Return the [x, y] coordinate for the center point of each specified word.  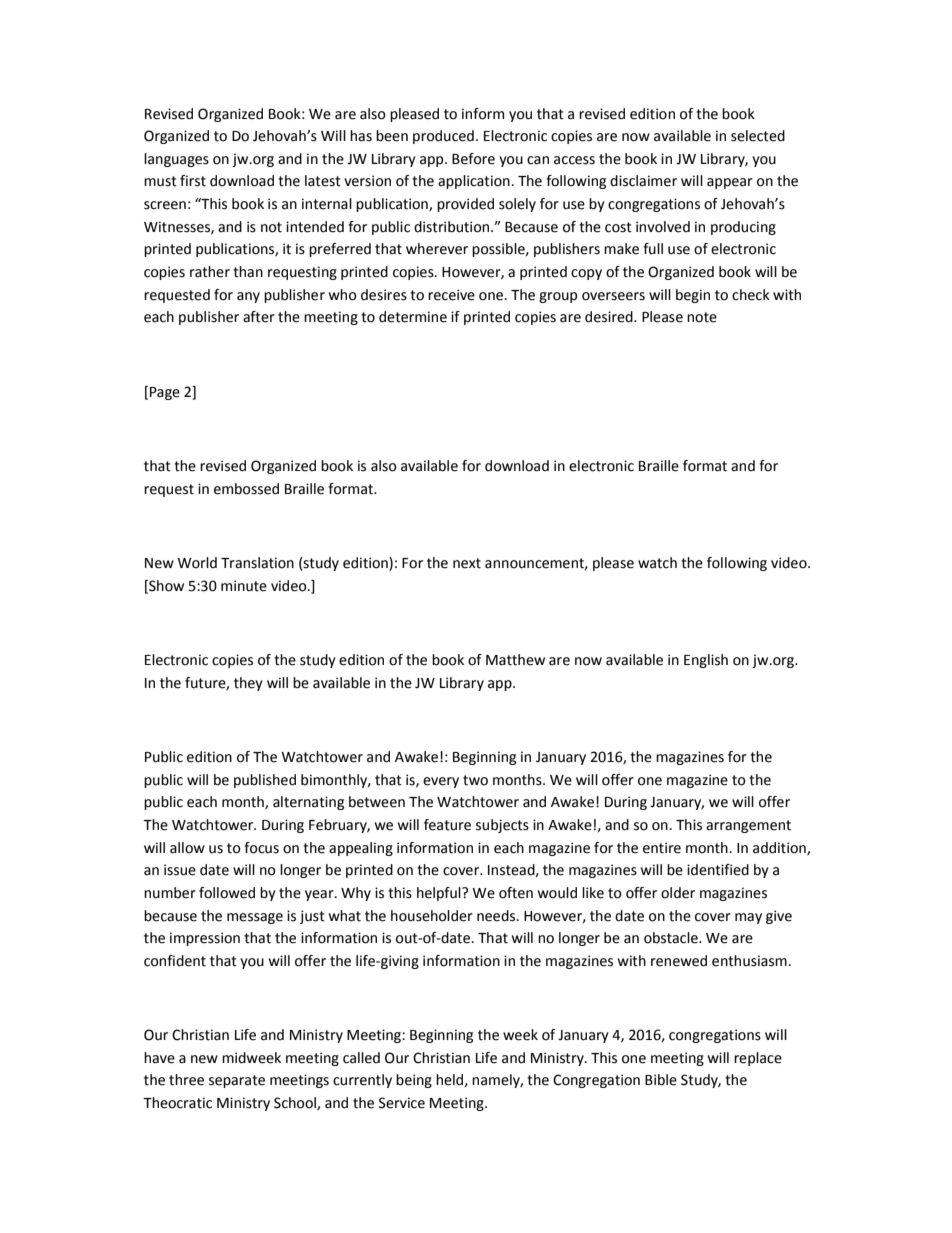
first [193, 181]
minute [244, 586]
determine [413, 317]
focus [261, 848]
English [706, 661]
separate [237, 1081]
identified [718, 870]
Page [165, 393]
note [702, 317]
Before [473, 159]
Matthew [515, 660]
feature [447, 825]
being [414, 1081]
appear [730, 183]
